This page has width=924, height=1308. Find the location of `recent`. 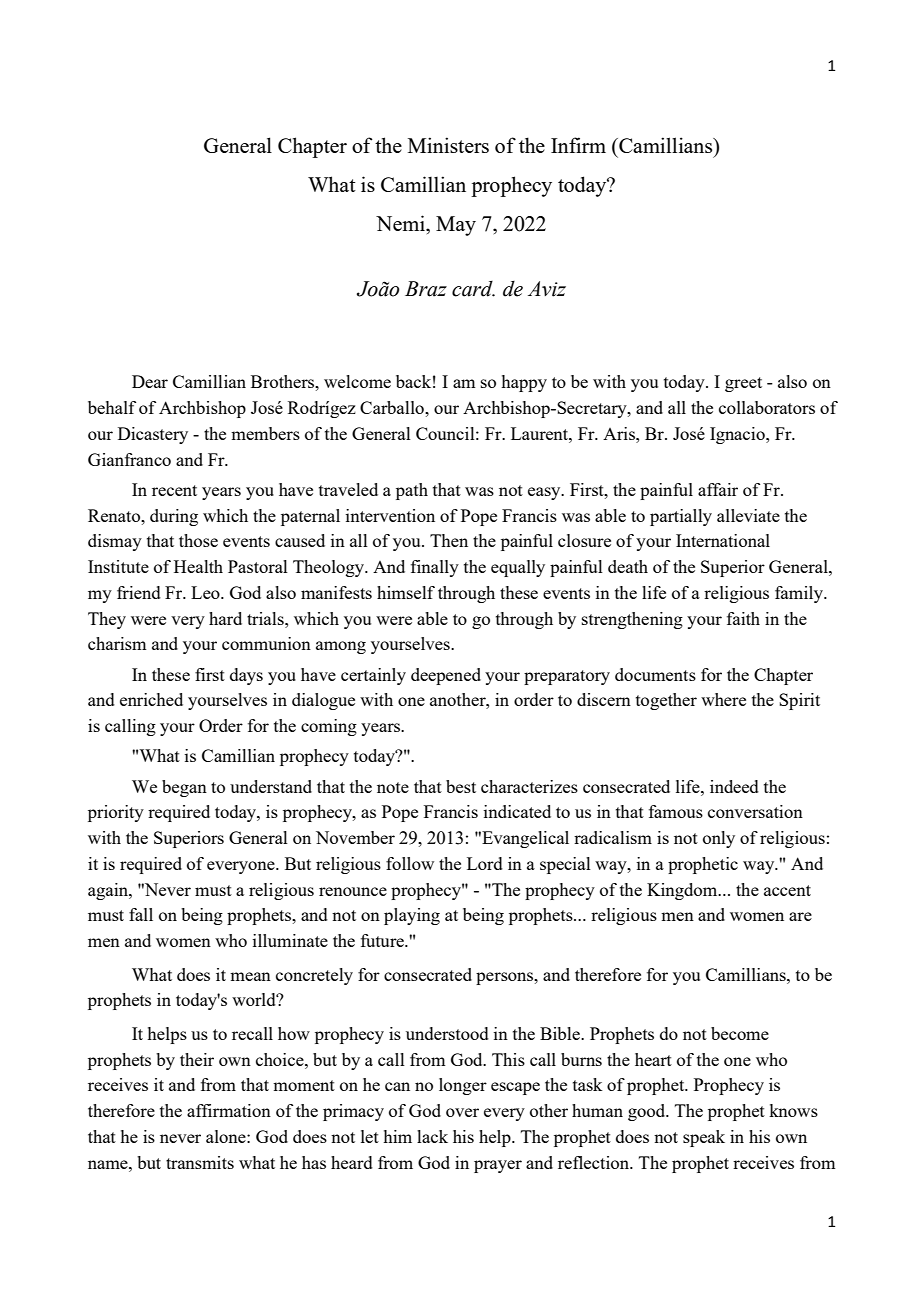

recent is located at coordinates (174, 490).
